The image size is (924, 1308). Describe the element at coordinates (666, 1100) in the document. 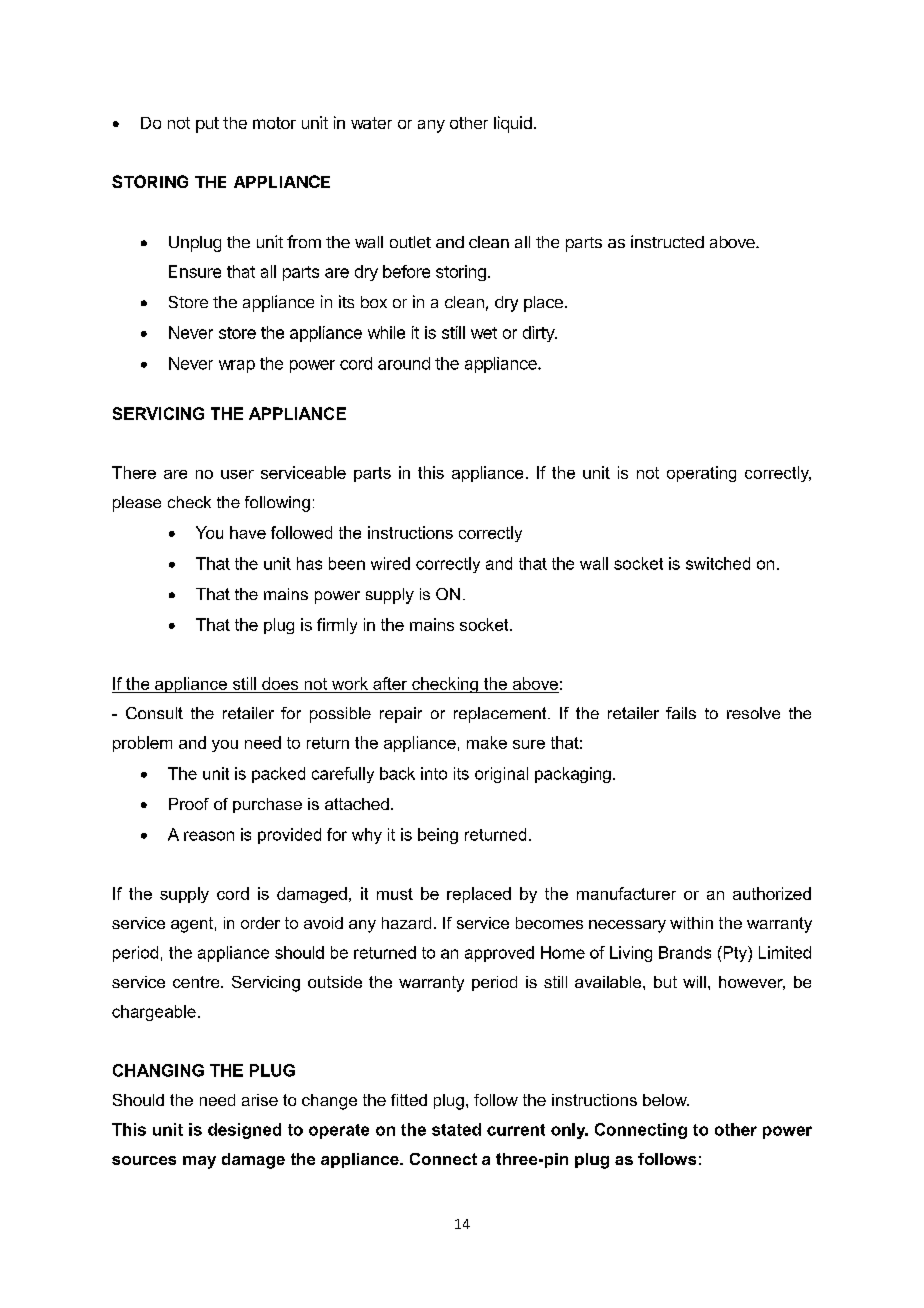

I see `below` at that location.
